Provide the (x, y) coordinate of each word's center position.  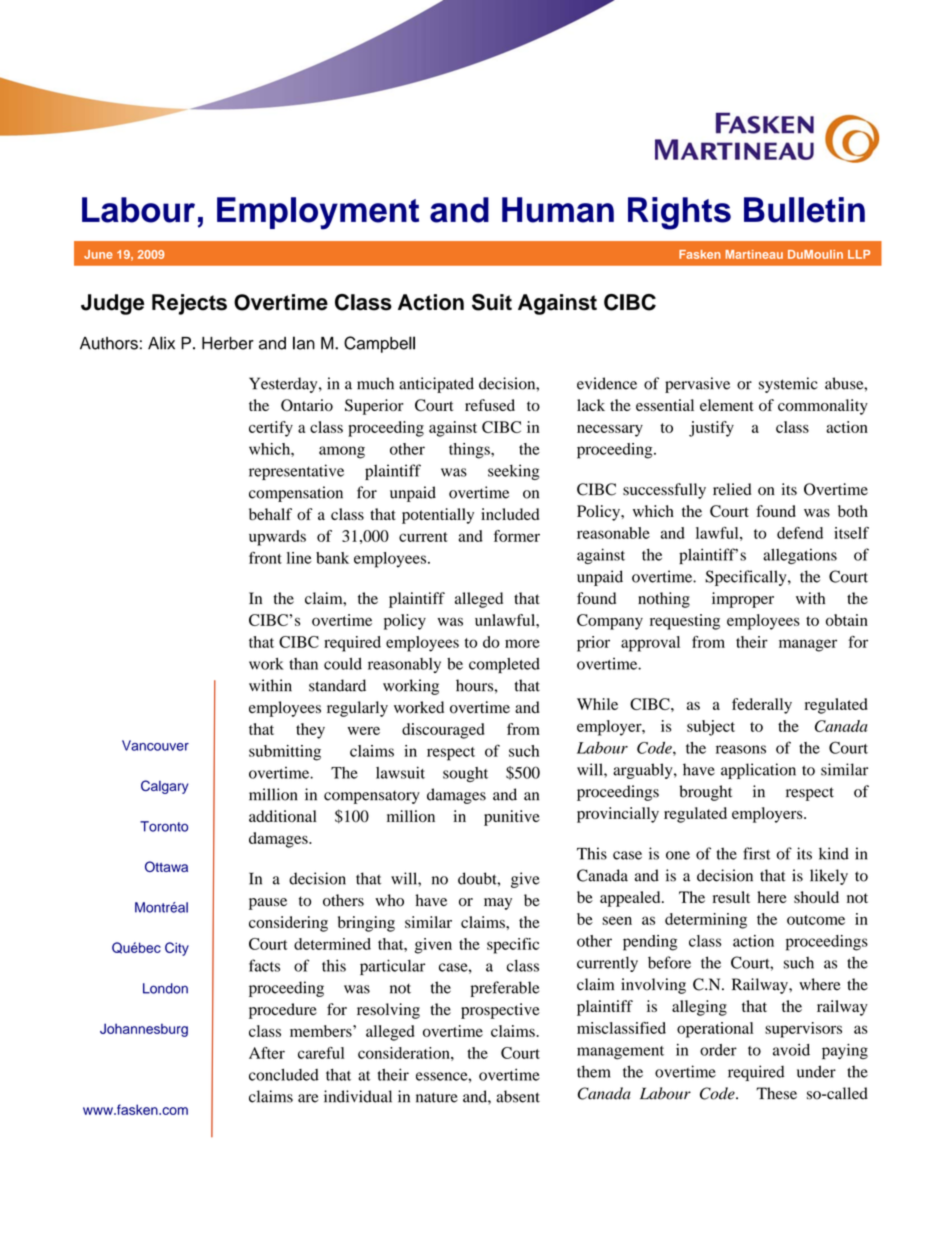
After (267, 1053)
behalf (270, 514)
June (98, 254)
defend (800, 533)
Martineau (754, 254)
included (510, 514)
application (758, 771)
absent (518, 1096)
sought (465, 774)
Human (558, 210)
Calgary (164, 787)
